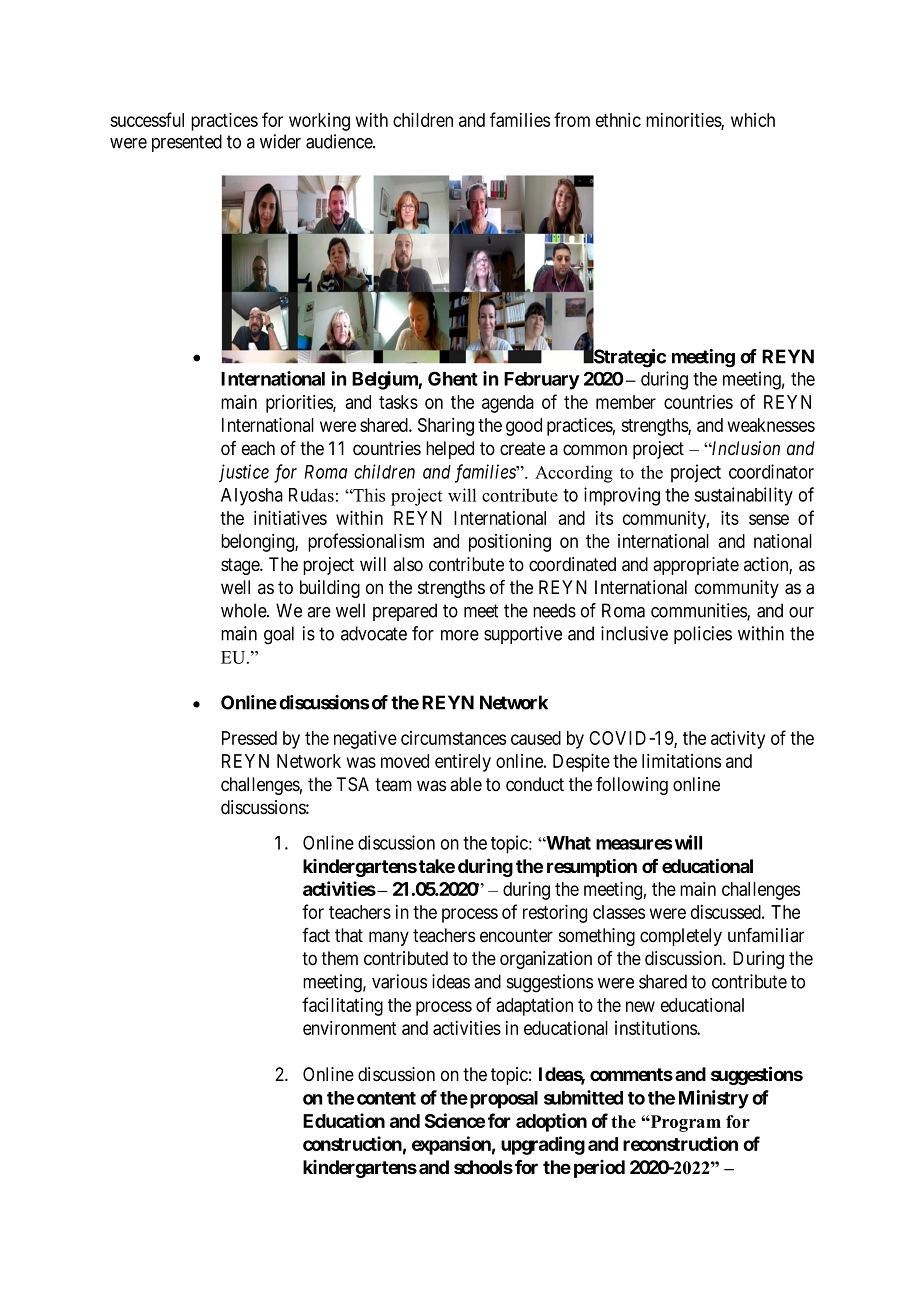 This screenshot has width=924, height=1308. I want to click on which, so click(753, 120).
